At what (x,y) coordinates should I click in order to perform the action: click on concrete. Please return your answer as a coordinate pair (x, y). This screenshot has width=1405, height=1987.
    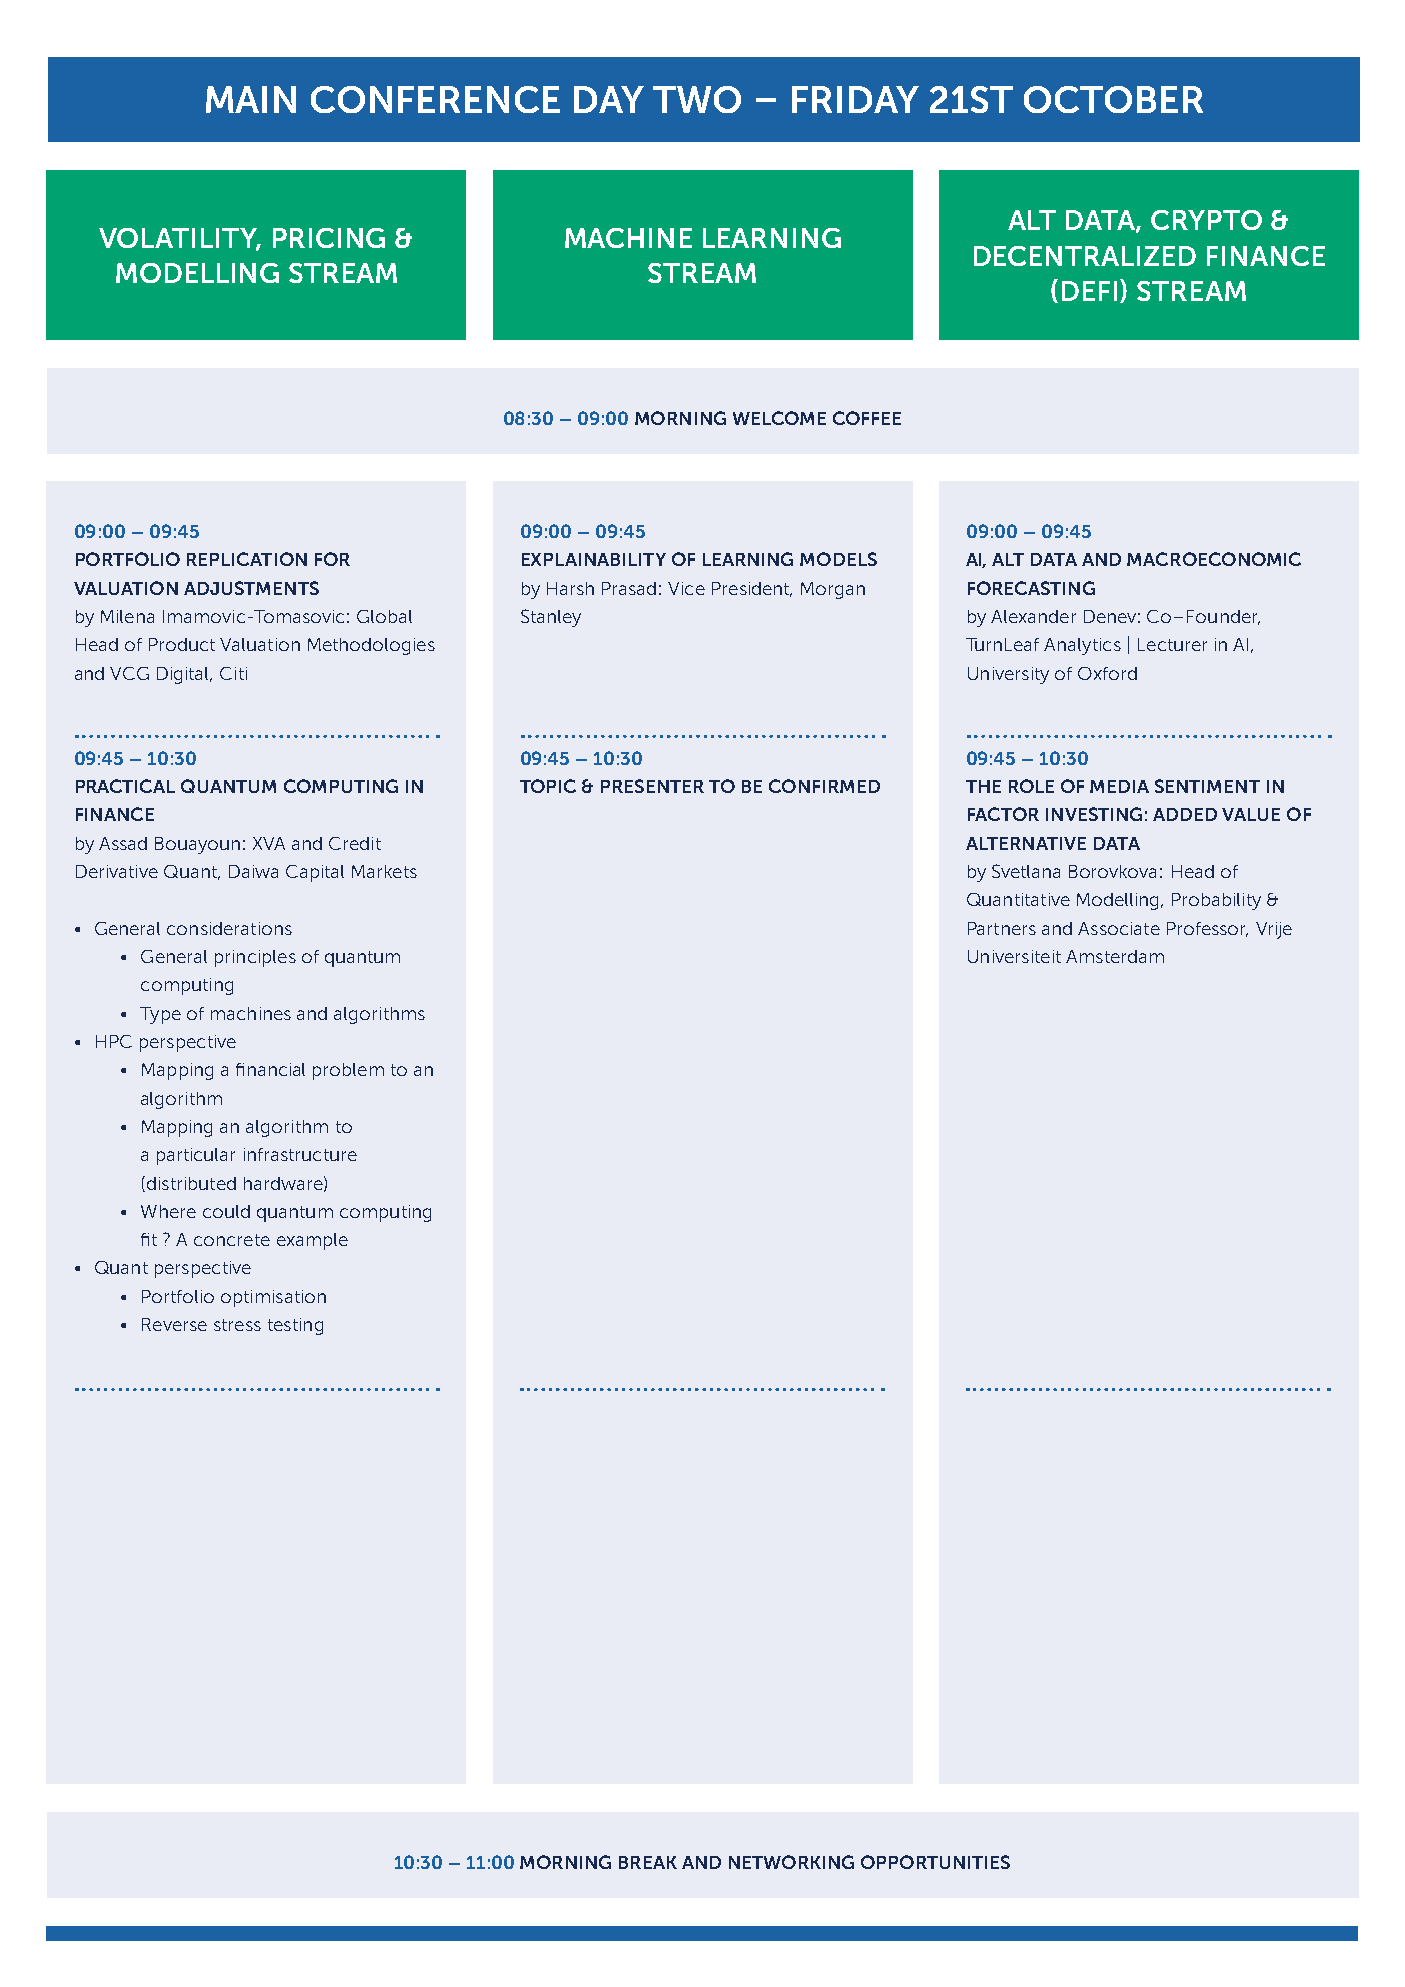
    Looking at the image, I should click on (232, 1240).
